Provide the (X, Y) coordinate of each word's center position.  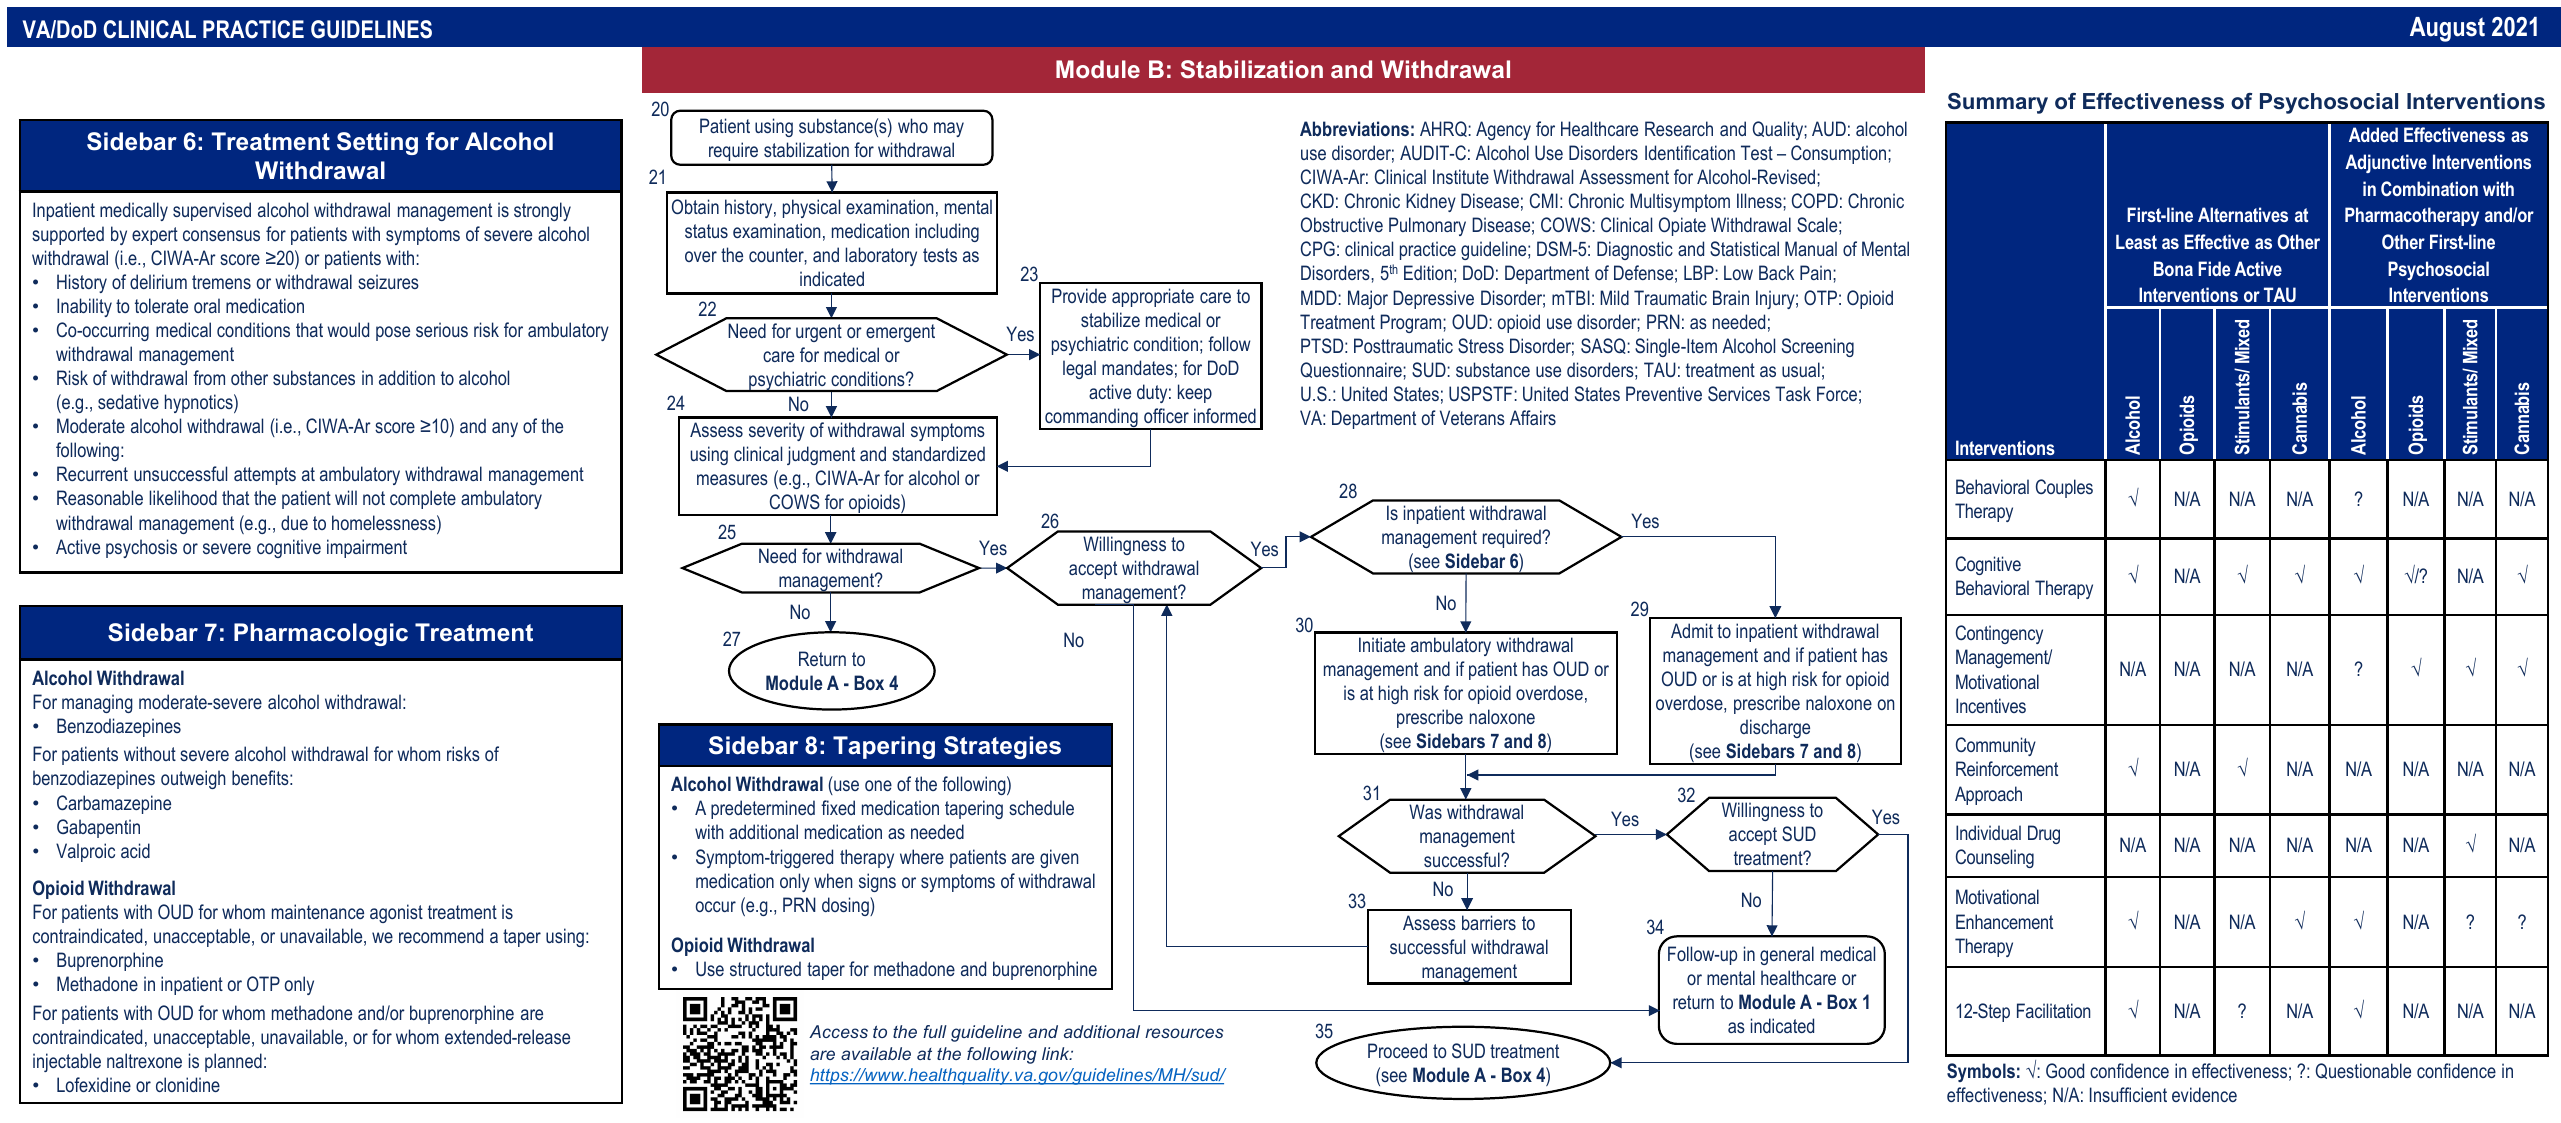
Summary (1998, 103)
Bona (2173, 268)
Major (1368, 299)
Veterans (1472, 417)
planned (233, 1062)
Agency (1503, 130)
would (348, 329)
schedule (1041, 807)
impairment (367, 548)
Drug (2044, 834)
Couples (2064, 488)
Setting (377, 143)
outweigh (193, 779)
